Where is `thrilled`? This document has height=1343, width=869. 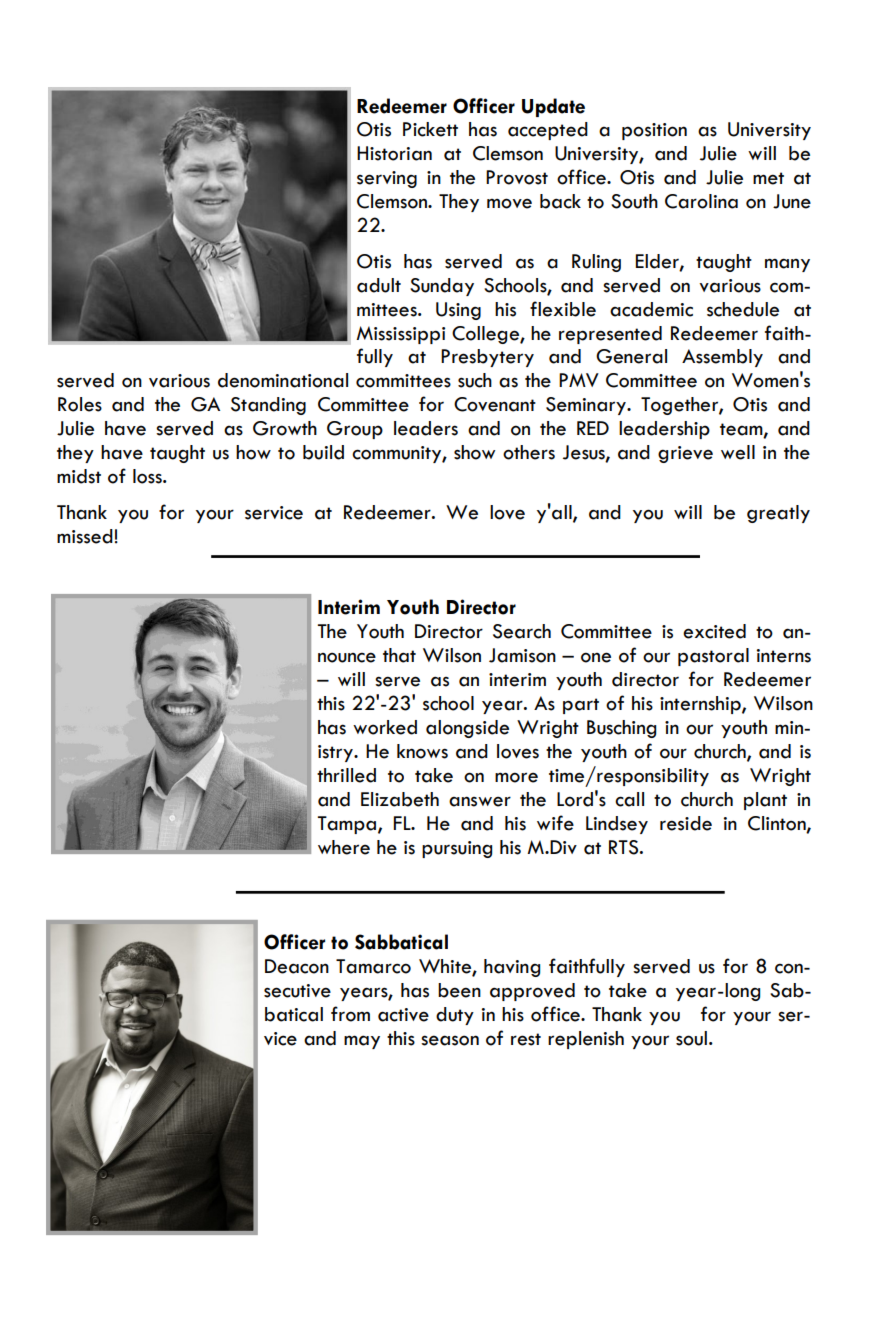
thrilled is located at coordinates (346, 775).
